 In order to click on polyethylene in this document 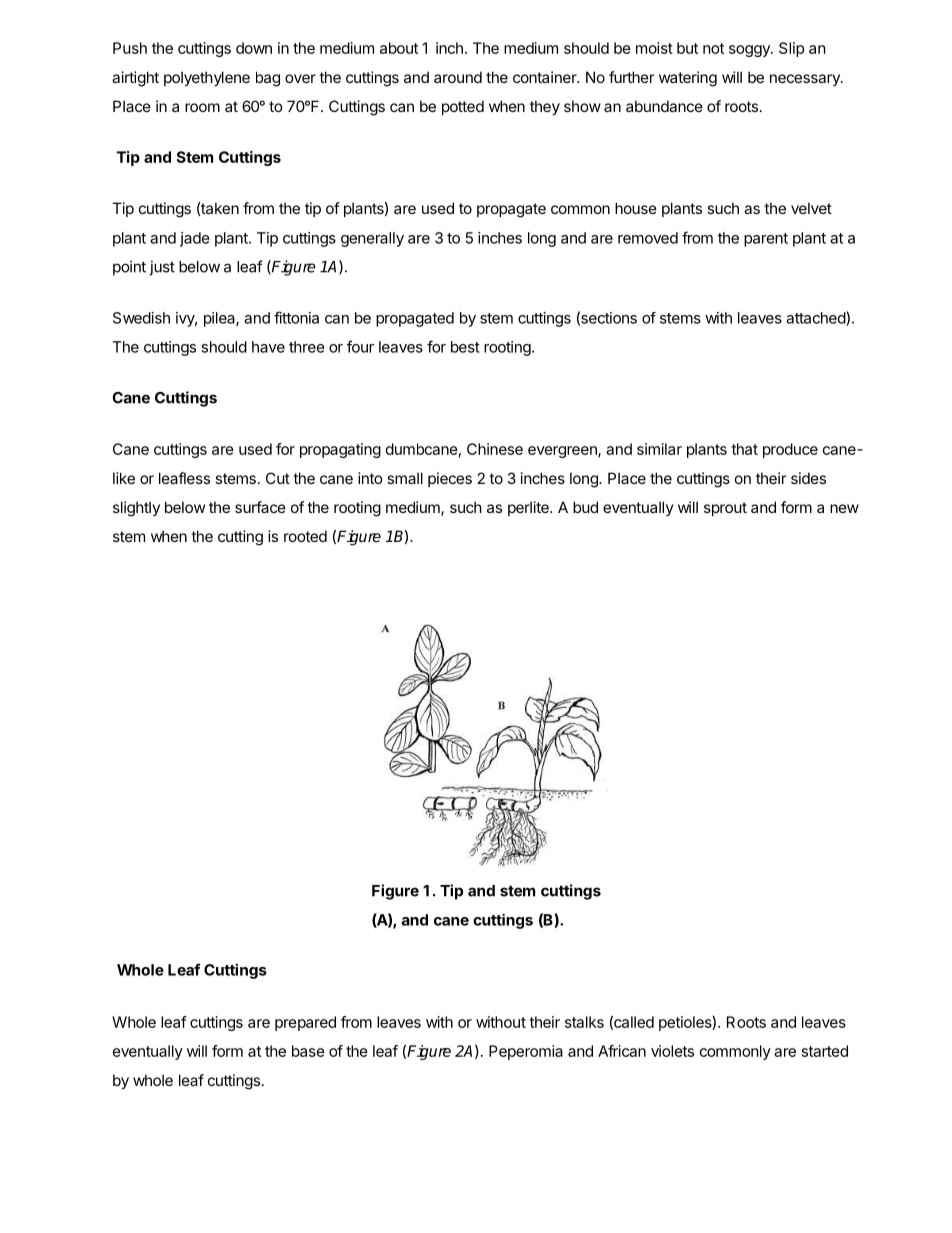, I will do `click(207, 78)`.
